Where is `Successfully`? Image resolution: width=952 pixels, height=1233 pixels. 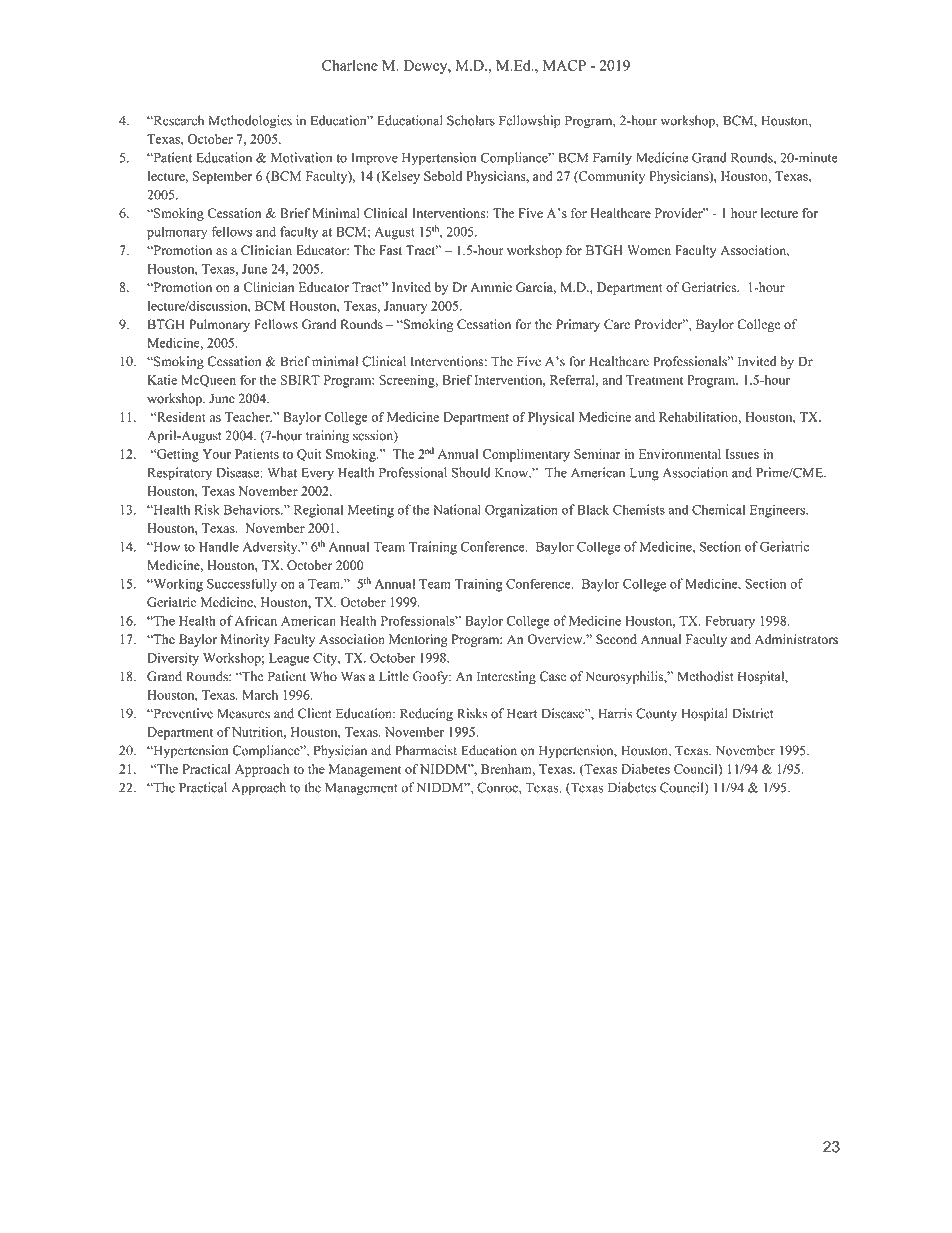 Successfully is located at coordinates (242, 585).
